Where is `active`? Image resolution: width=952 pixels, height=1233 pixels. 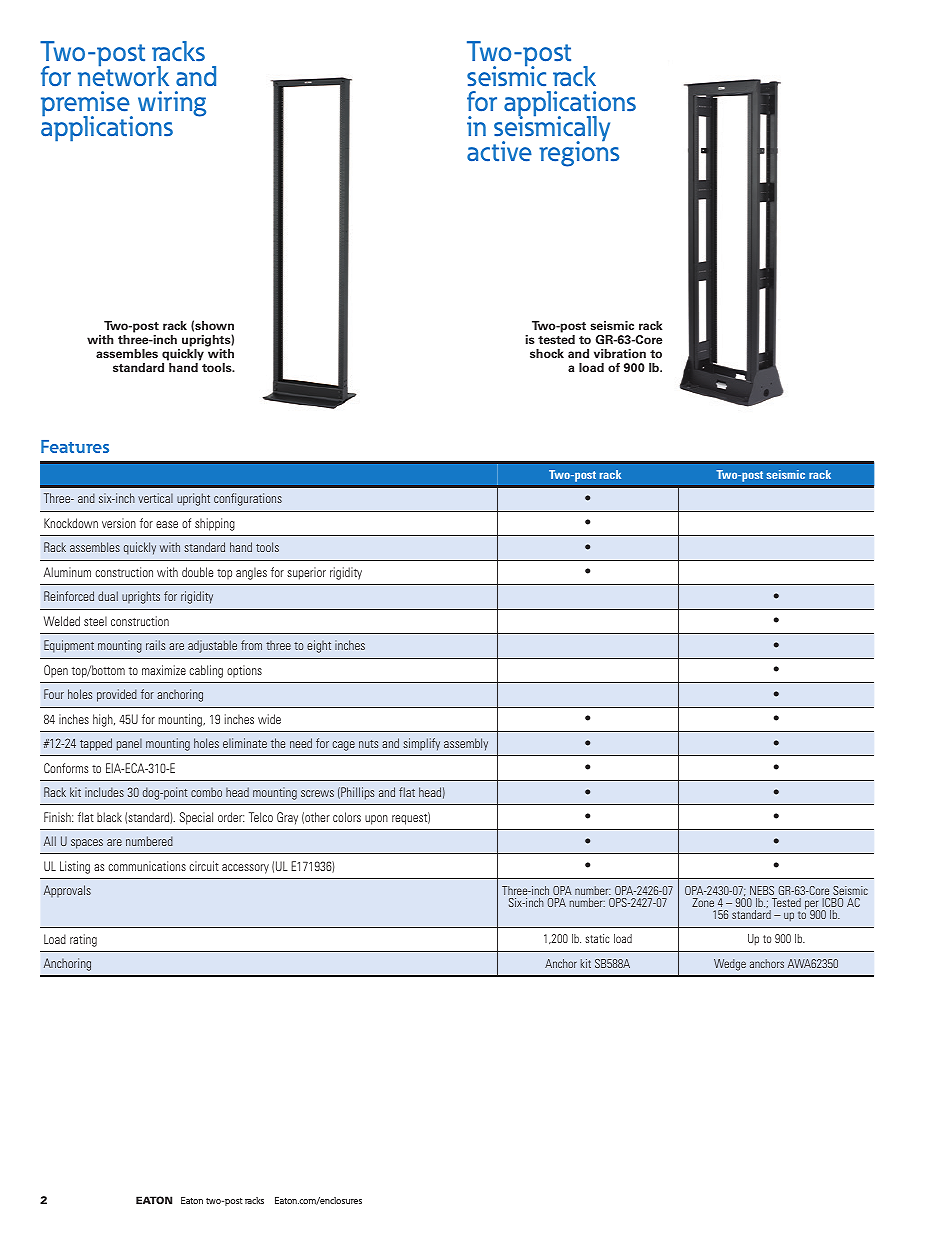
active is located at coordinates (499, 151).
